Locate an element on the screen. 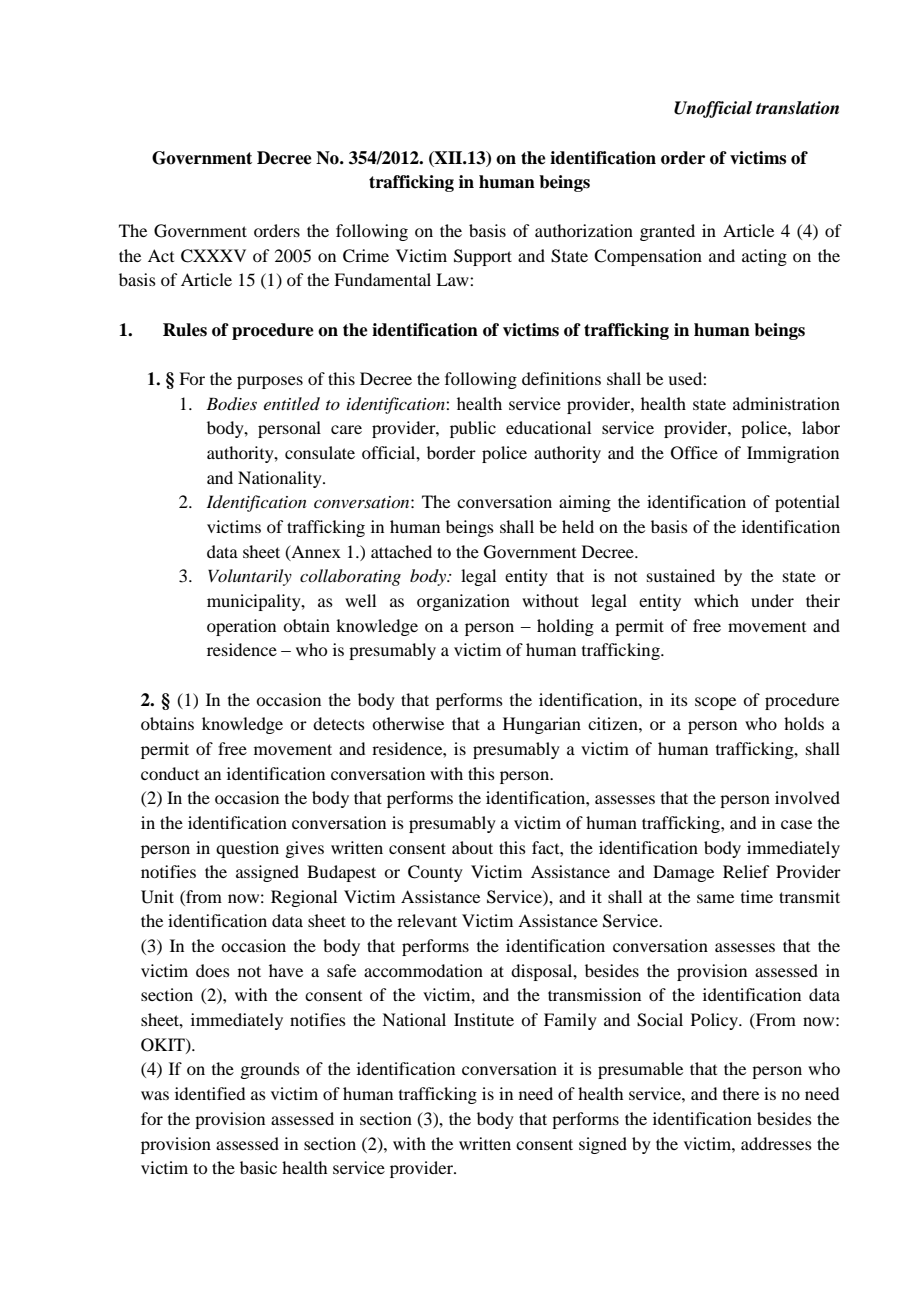 The height and width of the screenshot is (1308, 924). organization is located at coordinates (463, 602).
